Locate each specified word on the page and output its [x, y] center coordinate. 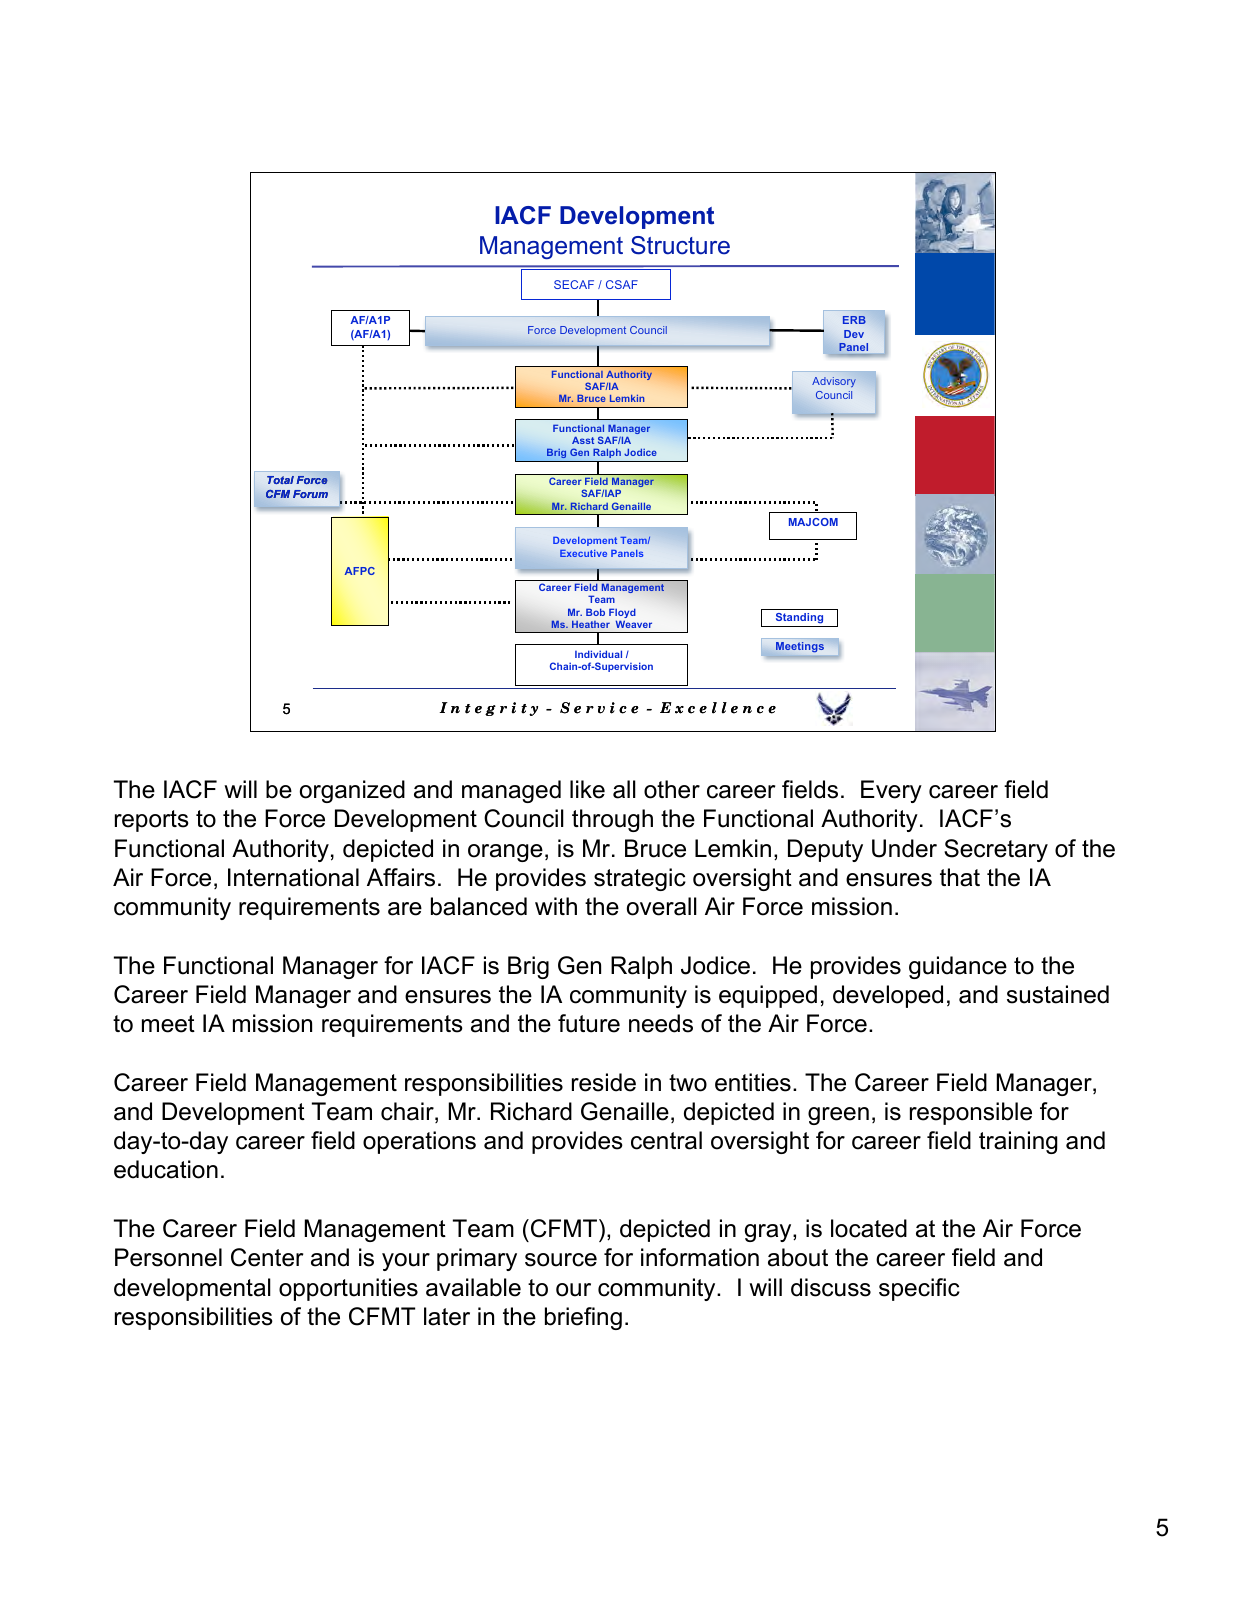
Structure [680, 245]
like [587, 789]
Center [267, 1257]
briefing [583, 1318]
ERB [854, 320]
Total [280, 480]
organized [352, 791]
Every [891, 791]
